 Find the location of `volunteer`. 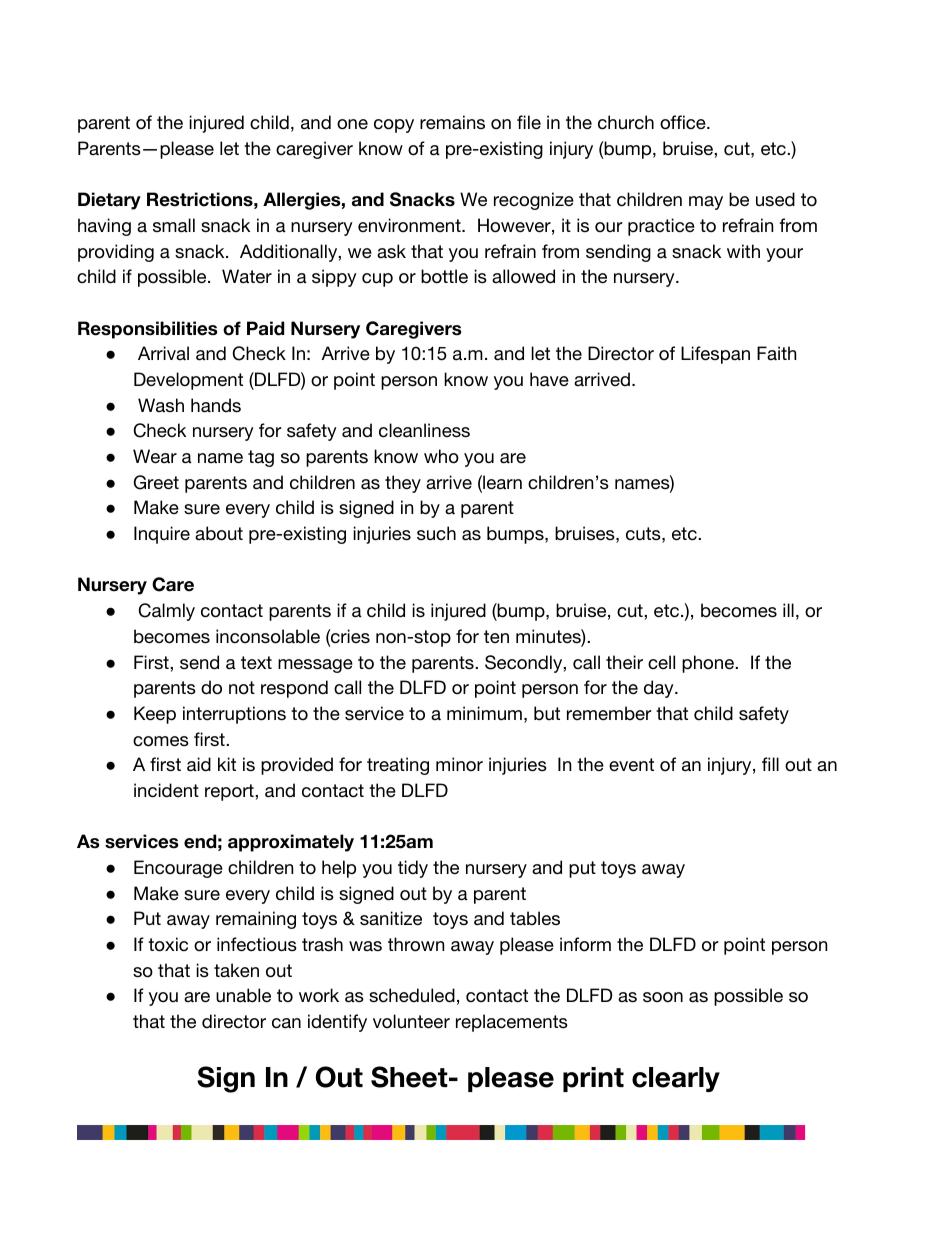

volunteer is located at coordinates (411, 1021).
